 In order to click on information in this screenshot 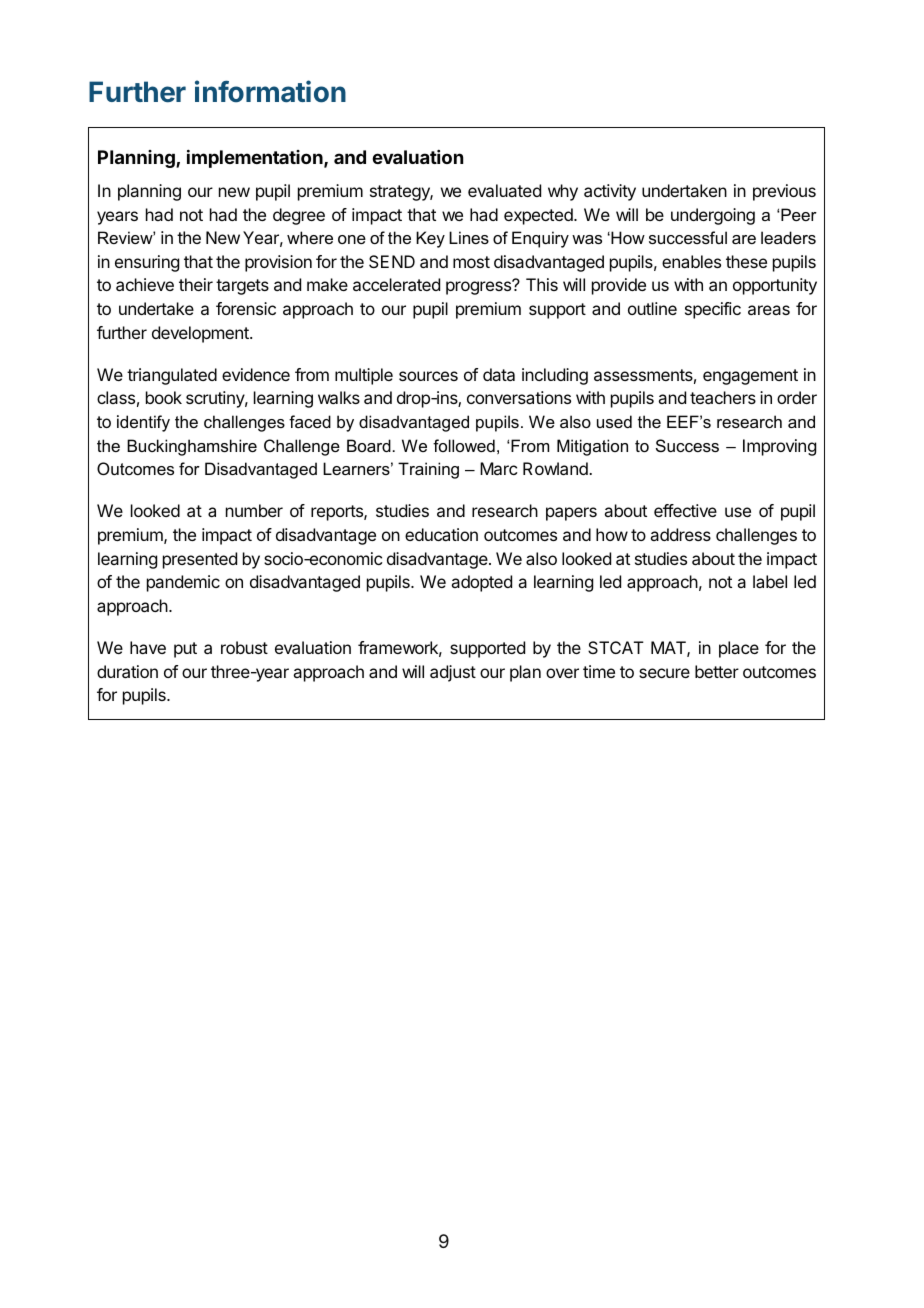, I will do `click(270, 91)`.
